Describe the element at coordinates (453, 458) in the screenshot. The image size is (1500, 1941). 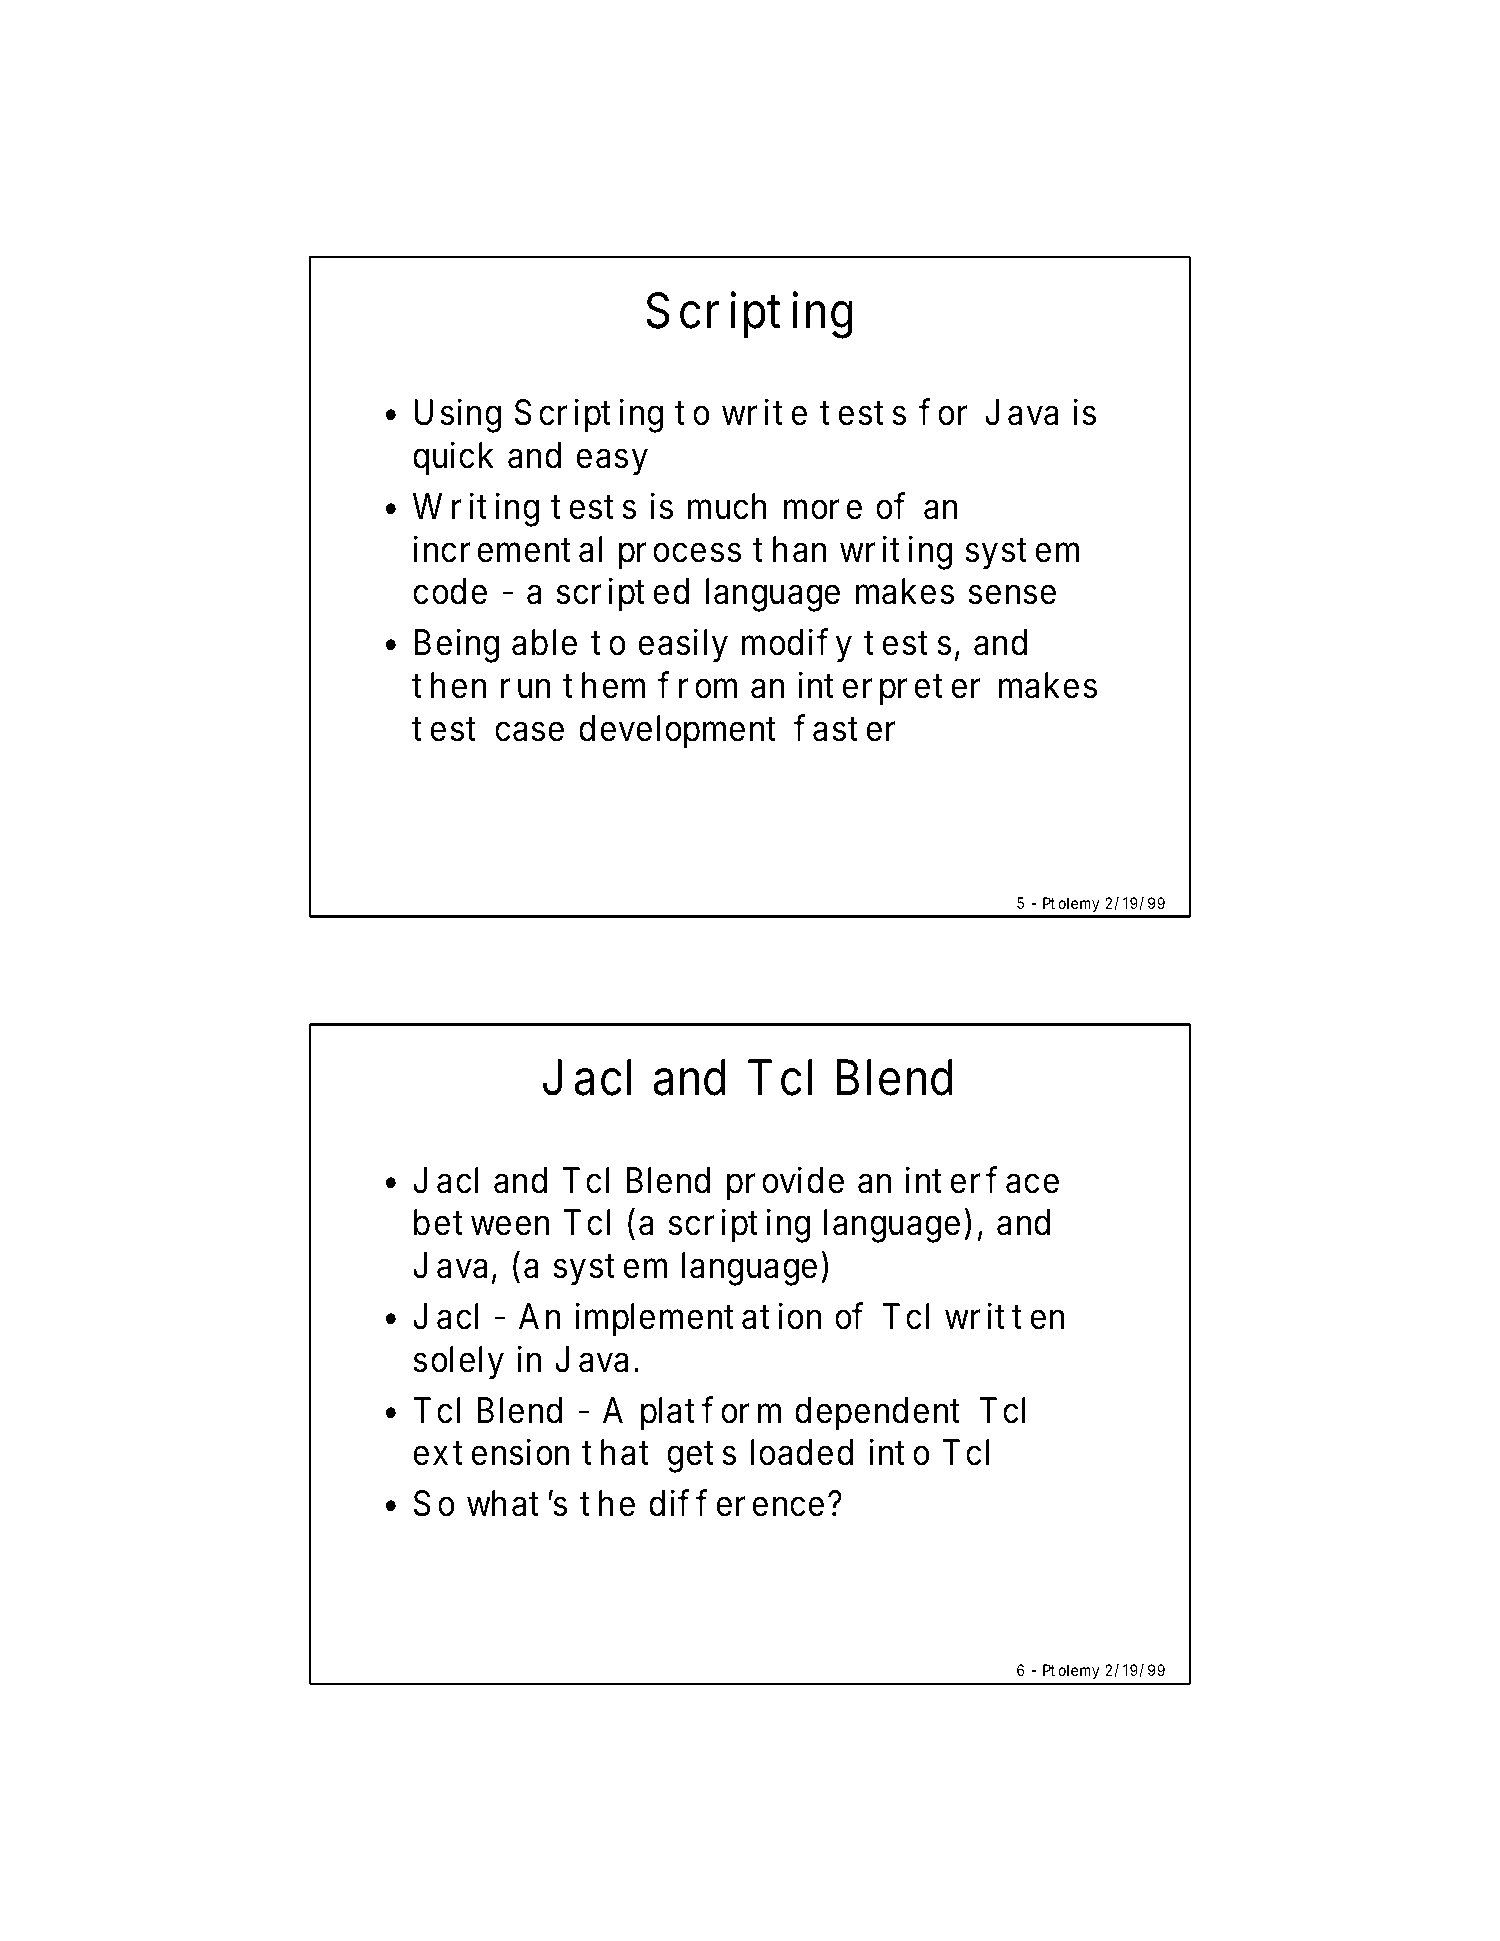
I see `quick` at that location.
